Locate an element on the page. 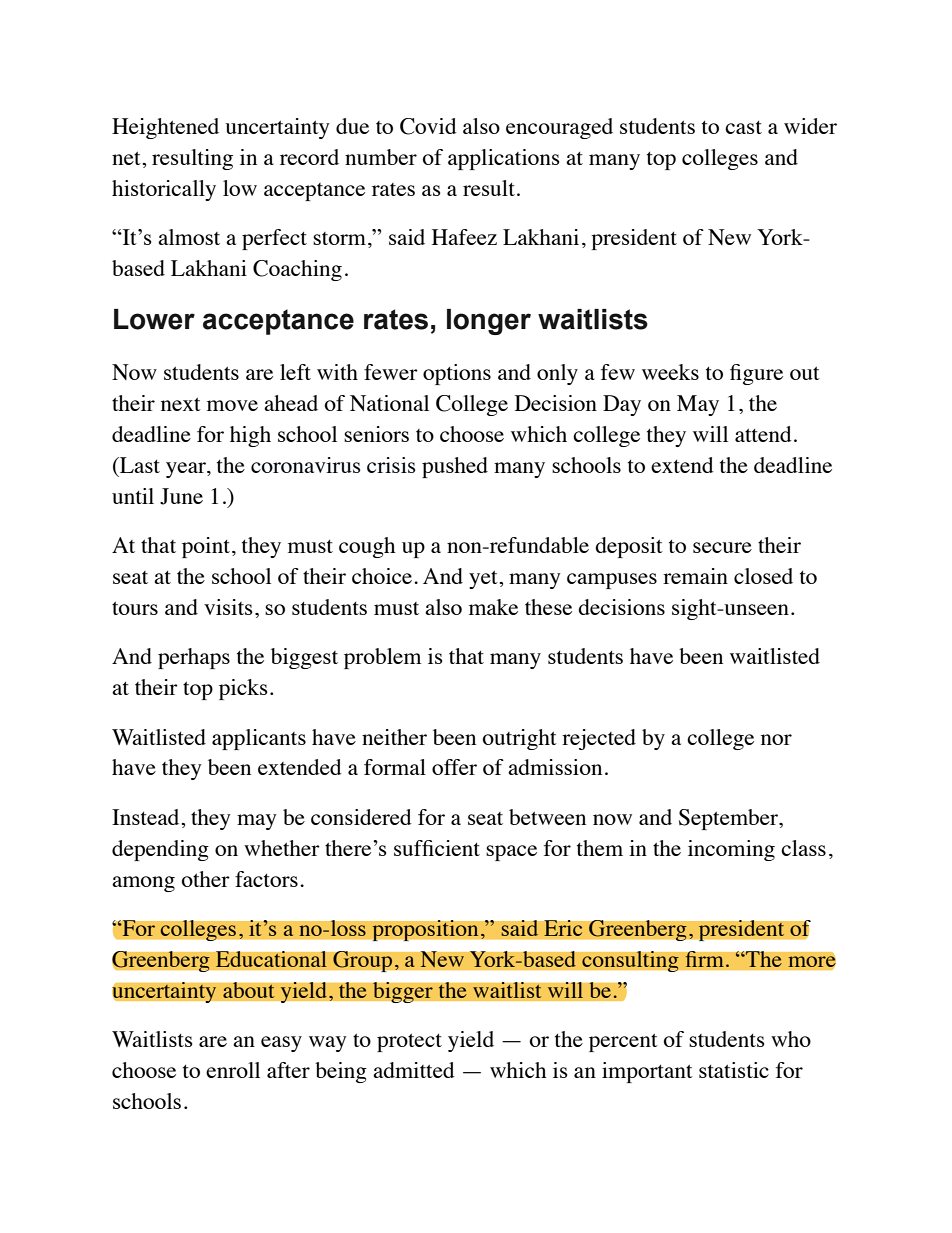 This image has height=1233, width=952. Heightened is located at coordinates (165, 128).
